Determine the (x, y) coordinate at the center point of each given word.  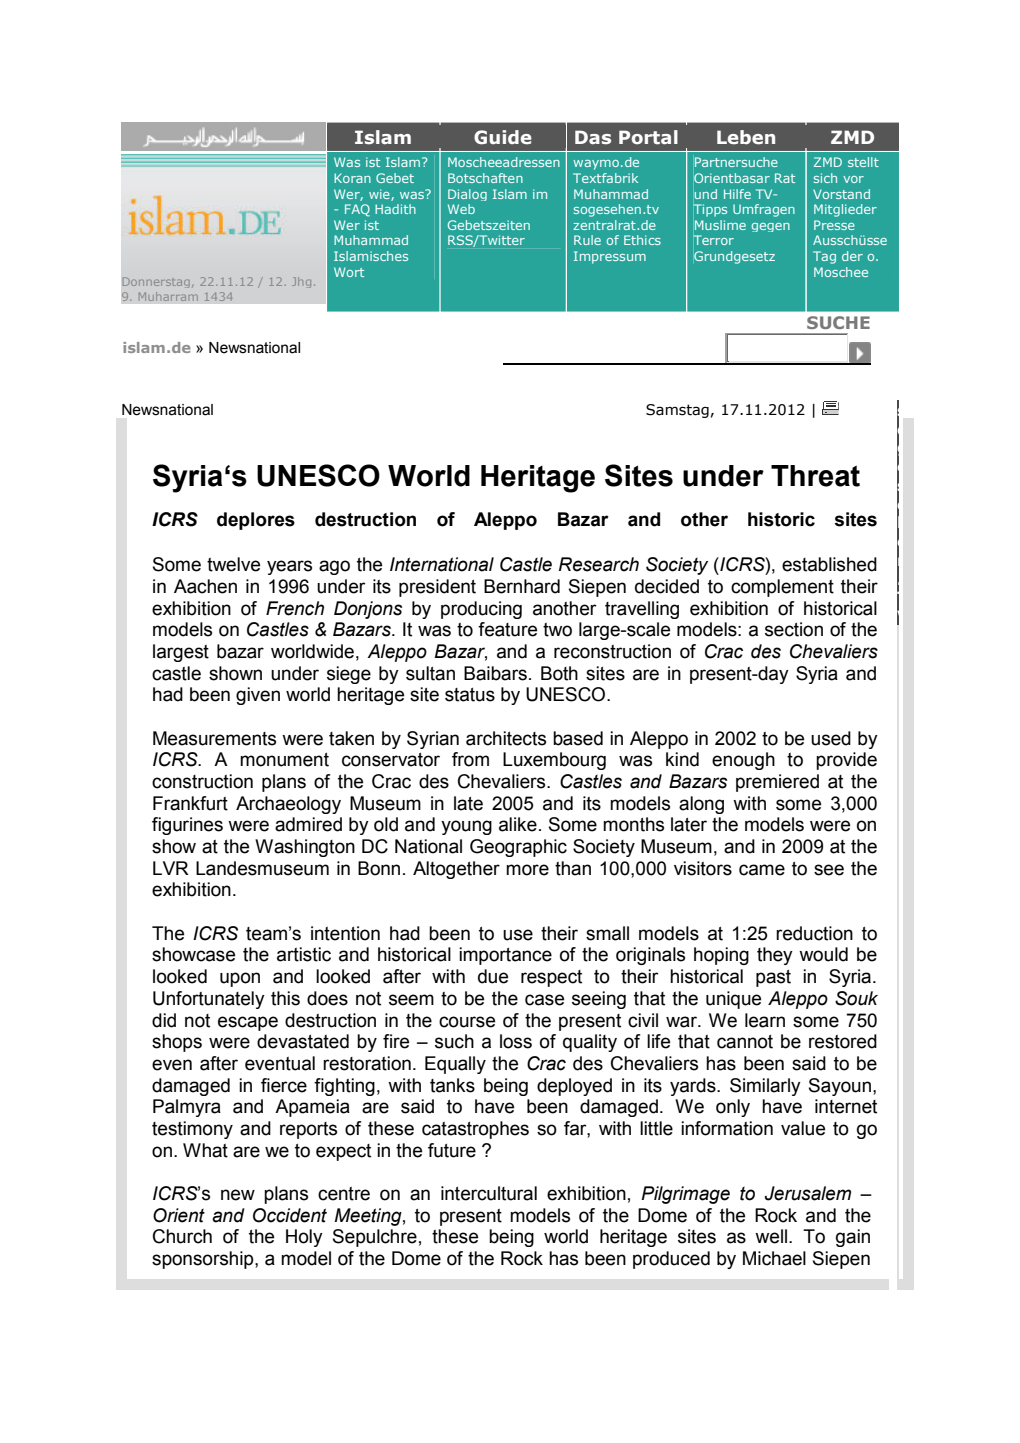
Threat (815, 476)
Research (599, 564)
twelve (233, 564)
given (258, 696)
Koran (352, 178)
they (775, 956)
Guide (503, 137)
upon (240, 979)
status (470, 695)
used (831, 738)
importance (505, 956)
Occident (290, 1215)
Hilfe (737, 194)
